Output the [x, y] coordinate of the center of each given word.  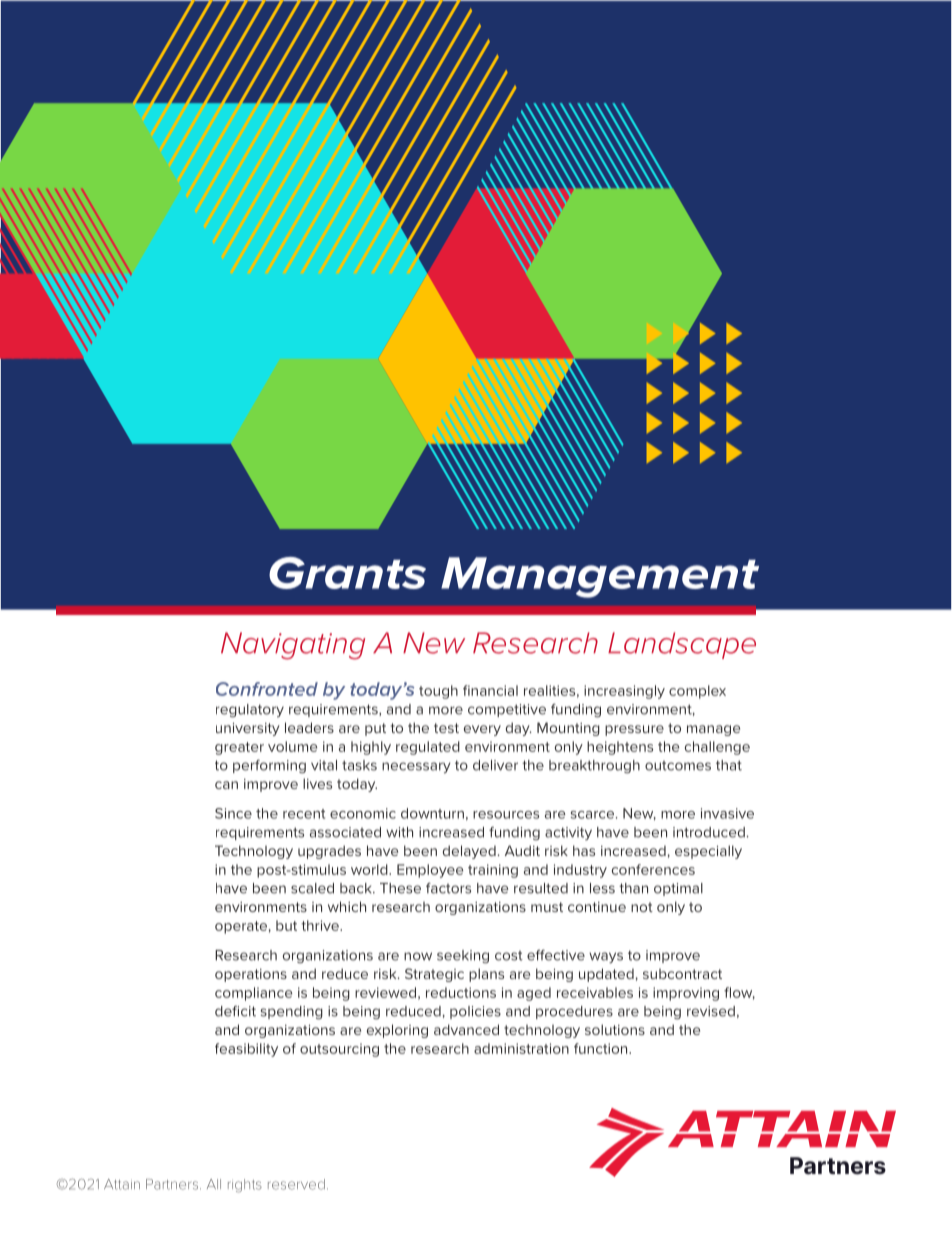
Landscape [682, 645]
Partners [173, 1184]
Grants [347, 573]
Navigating [293, 646]
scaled [312, 888]
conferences [653, 869]
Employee [430, 871]
